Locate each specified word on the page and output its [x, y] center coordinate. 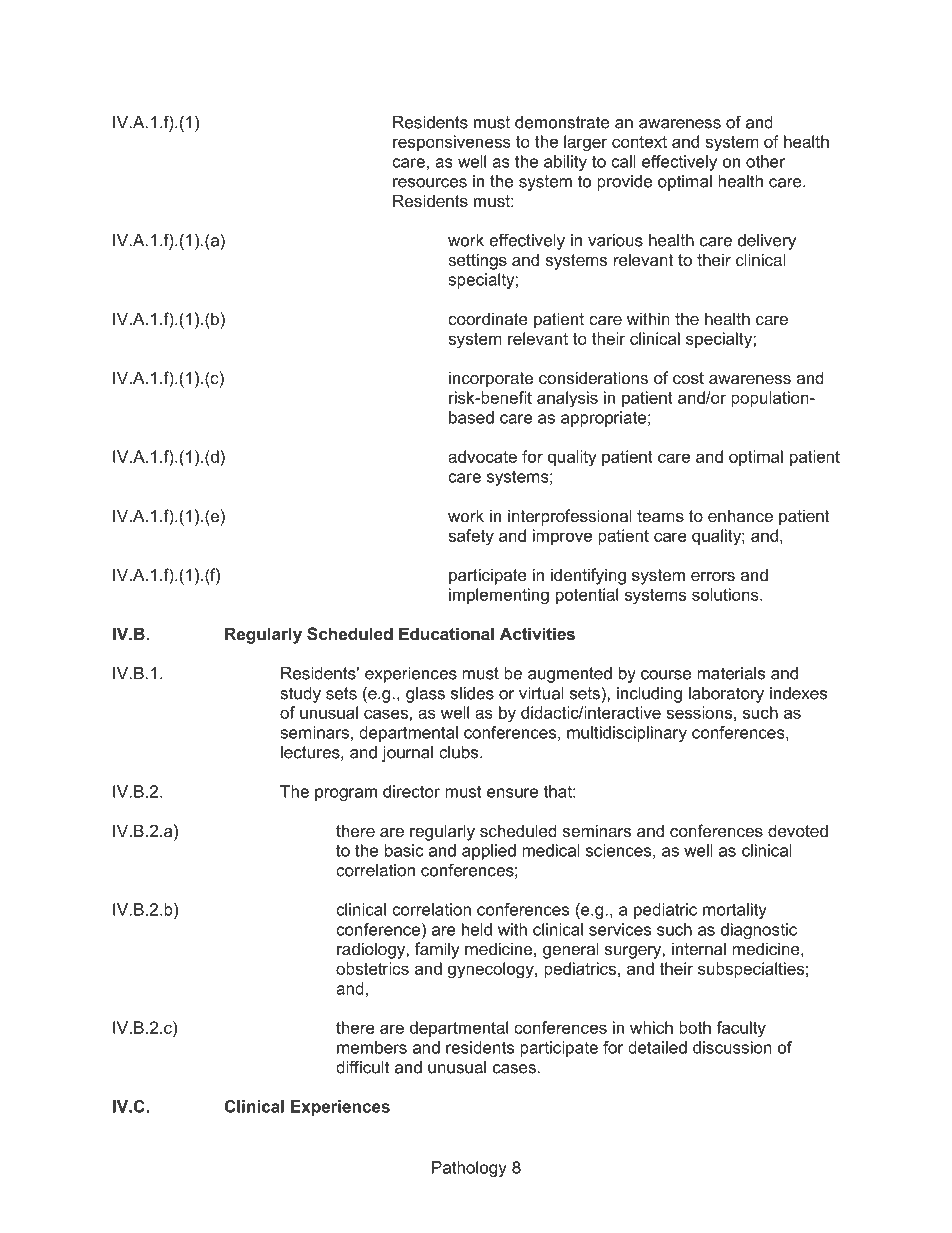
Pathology [469, 1169]
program [346, 794]
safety [471, 537]
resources [430, 183]
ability [565, 163]
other [765, 161]
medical [551, 850]
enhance [740, 515]
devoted [798, 830]
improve [562, 537]
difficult [362, 1067]
